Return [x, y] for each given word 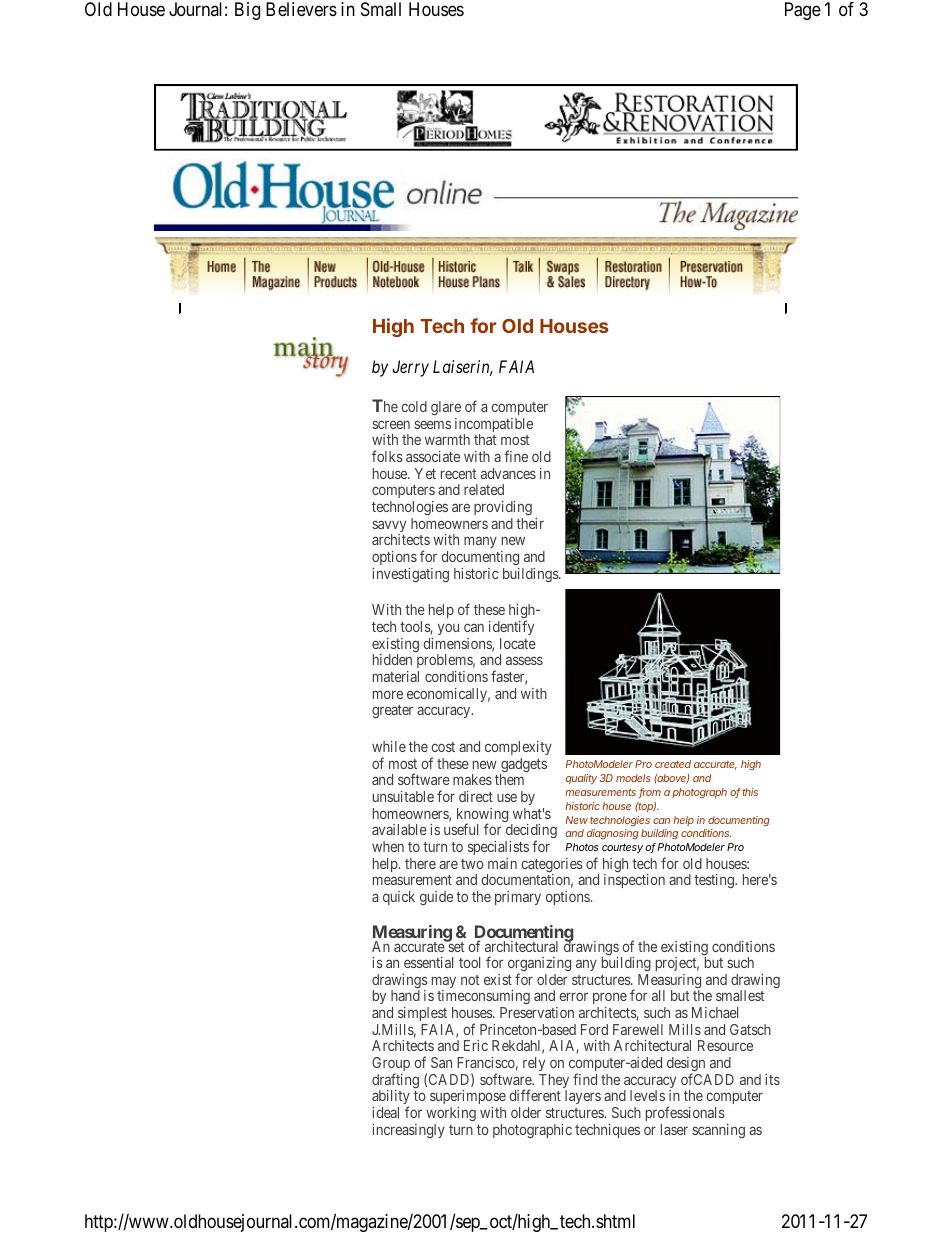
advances [508, 473]
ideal [385, 1112]
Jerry [410, 368]
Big [247, 11]
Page [803, 11]
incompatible [494, 426]
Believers [301, 9]
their [530, 523]
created [673, 764]
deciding [531, 833]
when [388, 846]
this [750, 792]
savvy [389, 527]
